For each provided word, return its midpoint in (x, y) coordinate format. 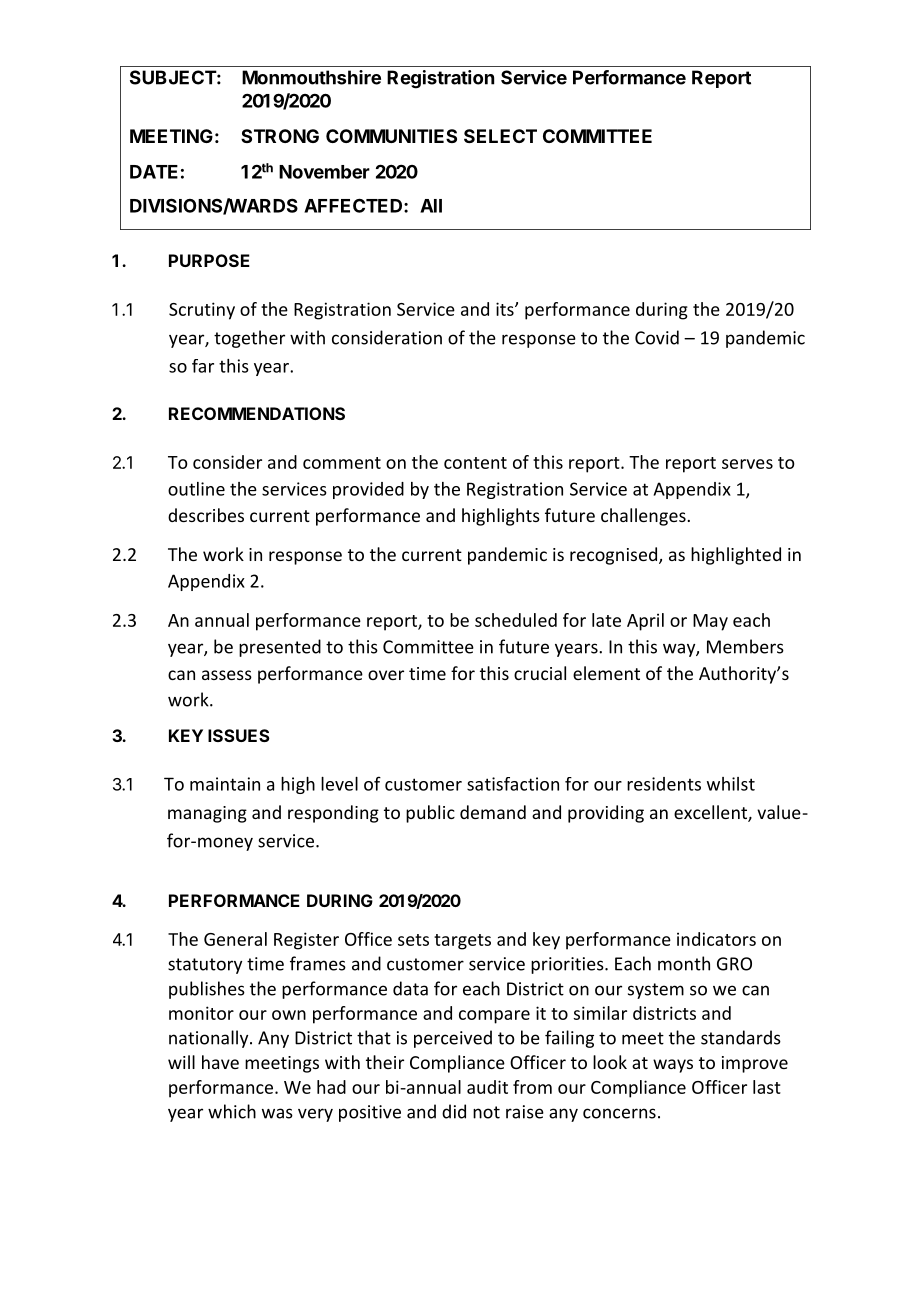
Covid (657, 337)
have (220, 1062)
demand (493, 812)
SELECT (500, 136)
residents (664, 784)
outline (196, 489)
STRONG (280, 136)
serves (747, 464)
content (475, 463)
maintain (225, 784)
